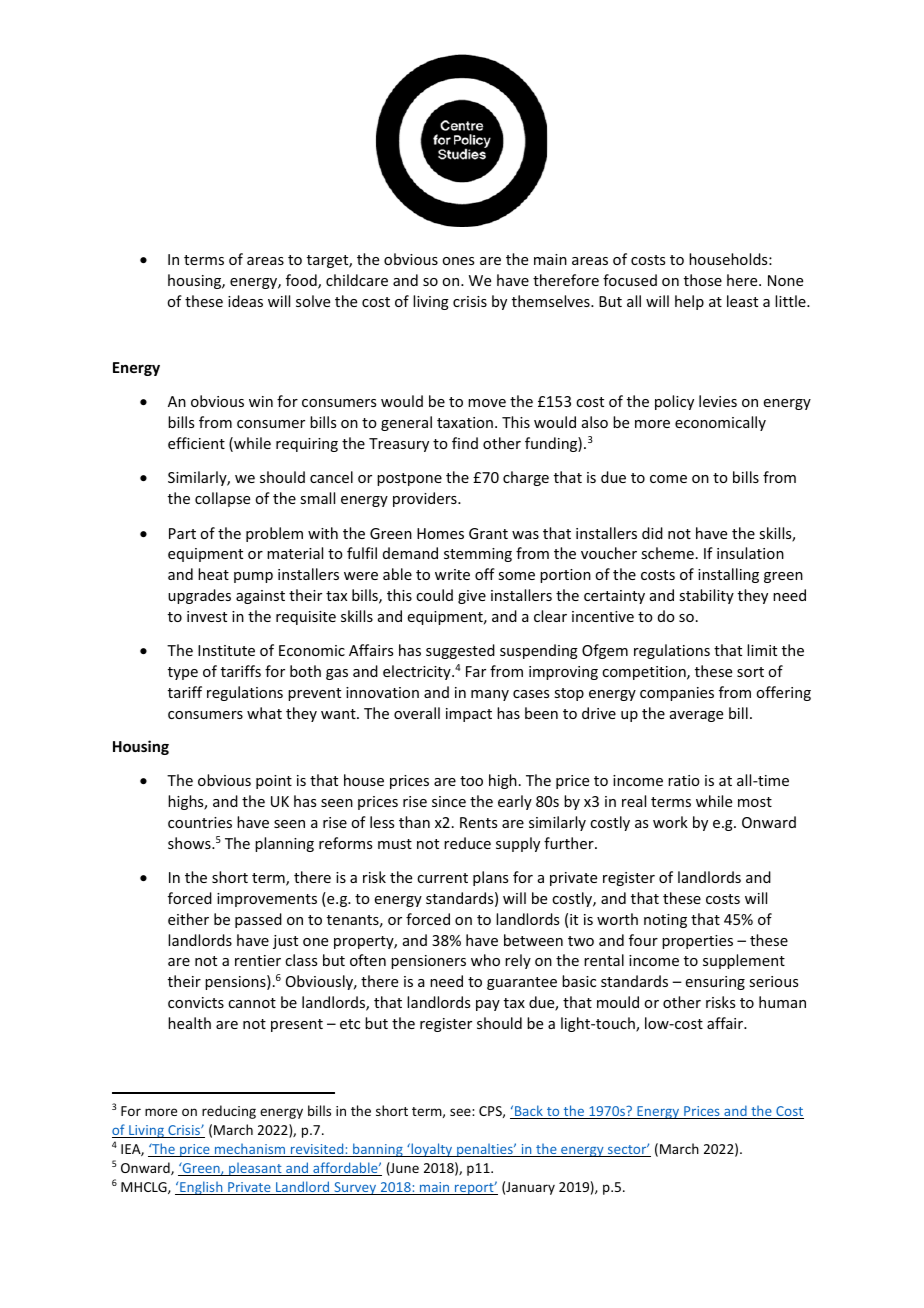 This screenshot has width=924, height=1308. What do you see at coordinates (529, 1112) in the screenshot?
I see `Back` at bounding box center [529, 1112].
